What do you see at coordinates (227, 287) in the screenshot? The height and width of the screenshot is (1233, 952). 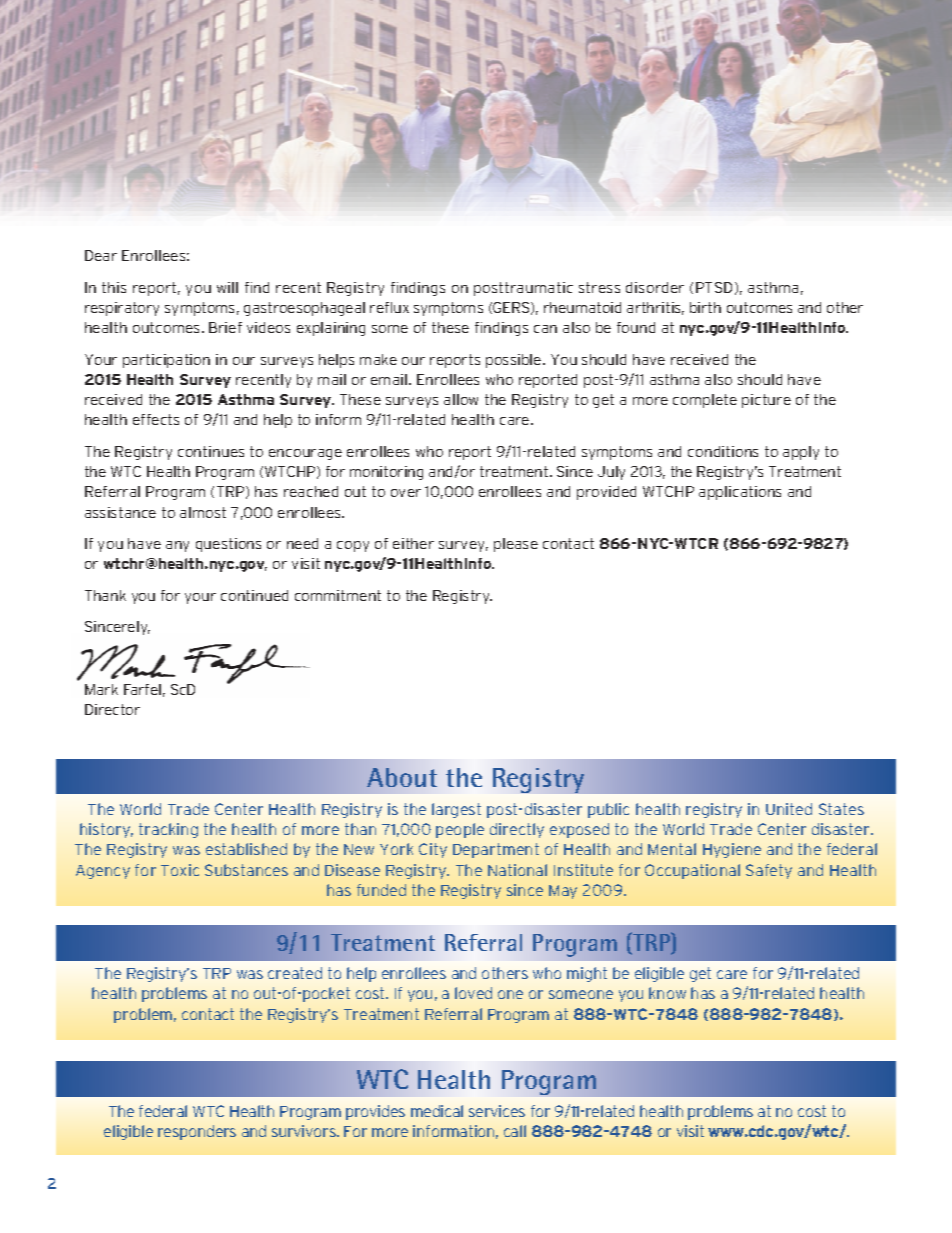 I see `will` at bounding box center [227, 287].
